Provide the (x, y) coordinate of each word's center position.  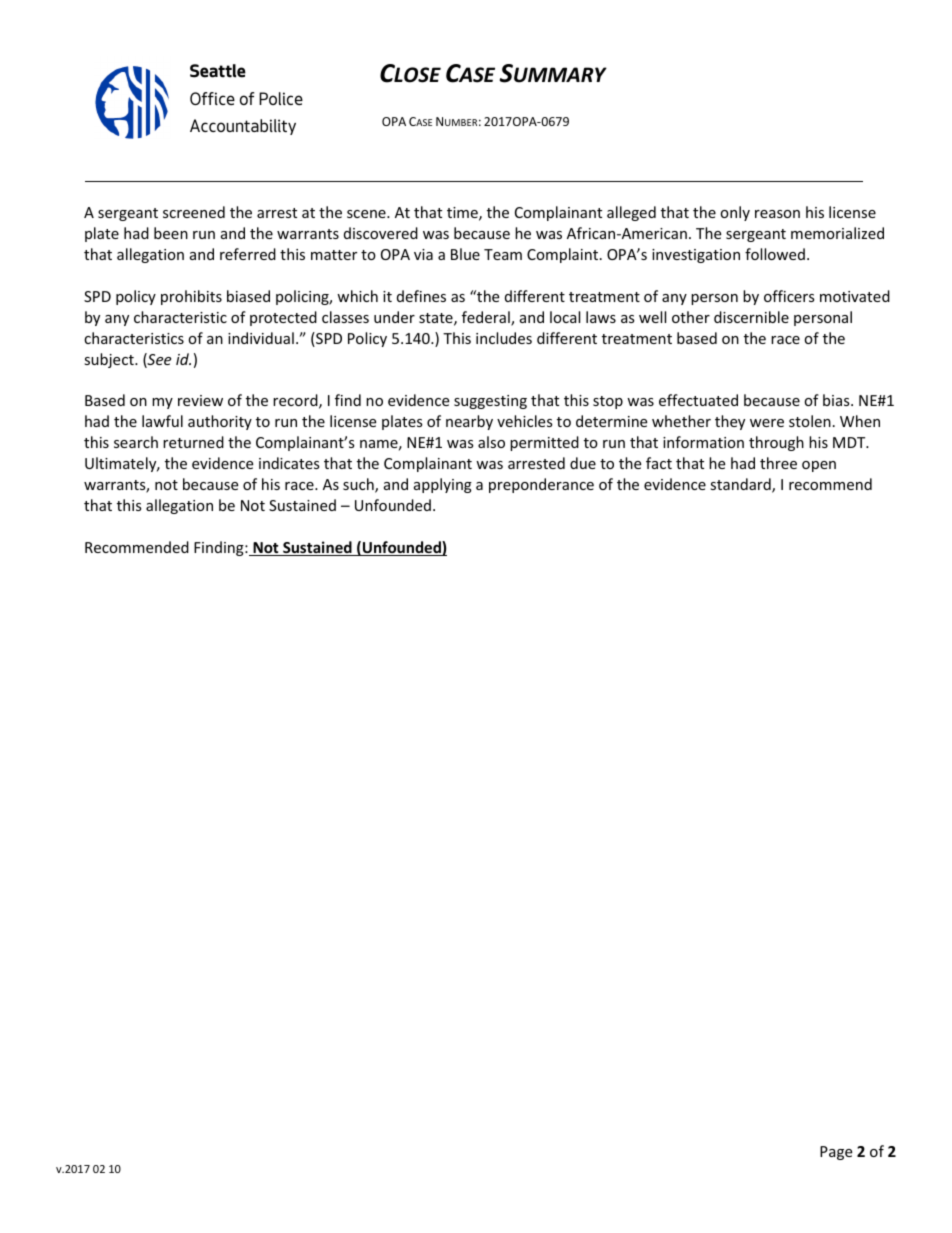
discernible (751, 317)
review (200, 400)
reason (777, 214)
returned (193, 442)
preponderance (541, 485)
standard (741, 485)
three (778, 463)
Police (281, 98)
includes (504, 338)
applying (443, 485)
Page (836, 1153)
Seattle (218, 71)
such (359, 485)
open (819, 466)
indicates (289, 463)
